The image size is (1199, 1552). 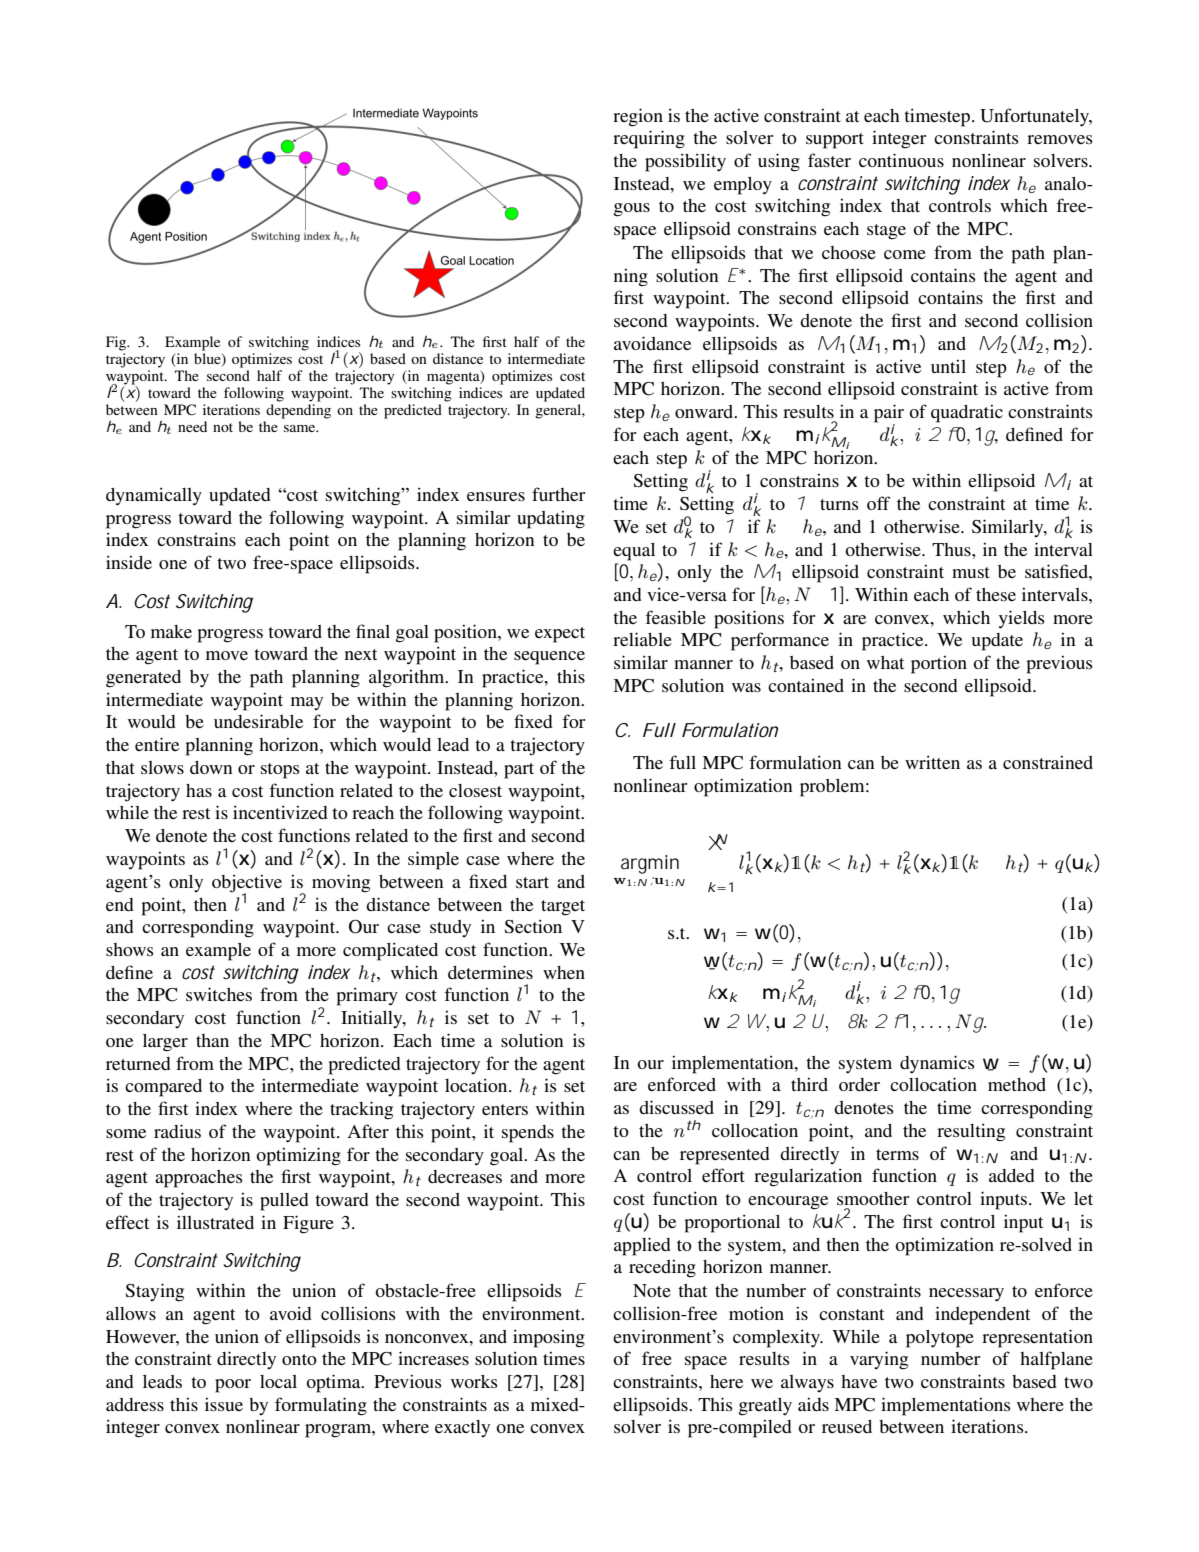 What do you see at coordinates (940, 1339) in the screenshot?
I see `polytope` at bounding box center [940, 1339].
